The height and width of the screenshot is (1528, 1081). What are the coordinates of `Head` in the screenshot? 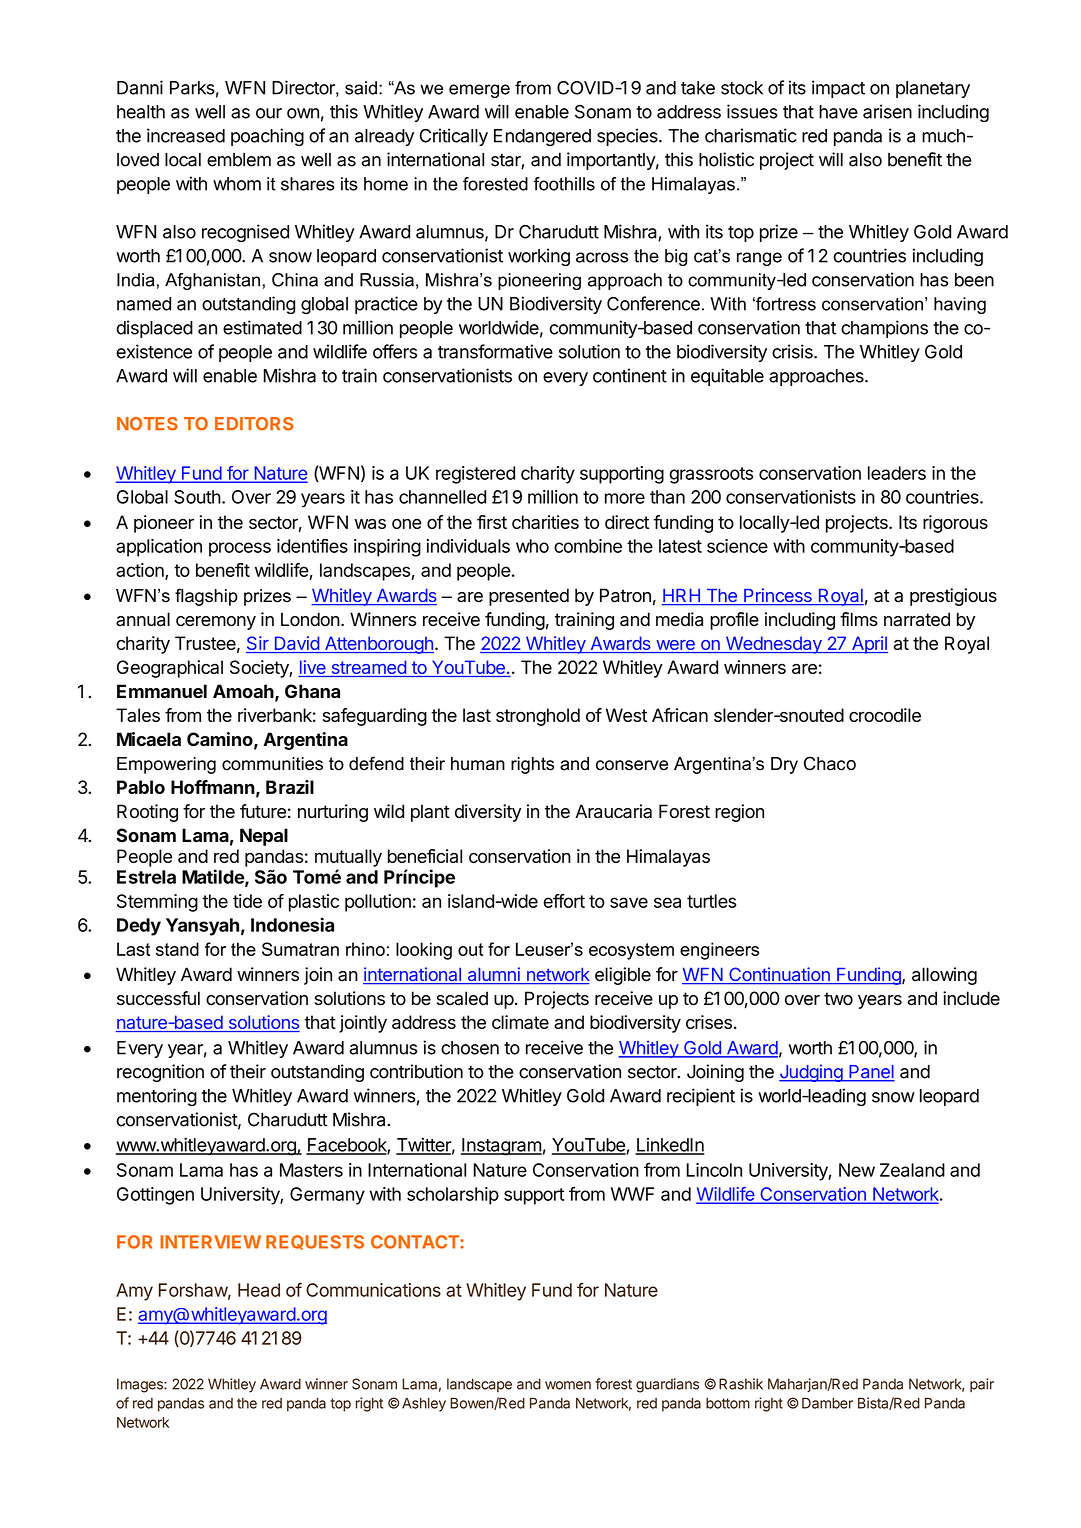 It's located at (259, 1290).
